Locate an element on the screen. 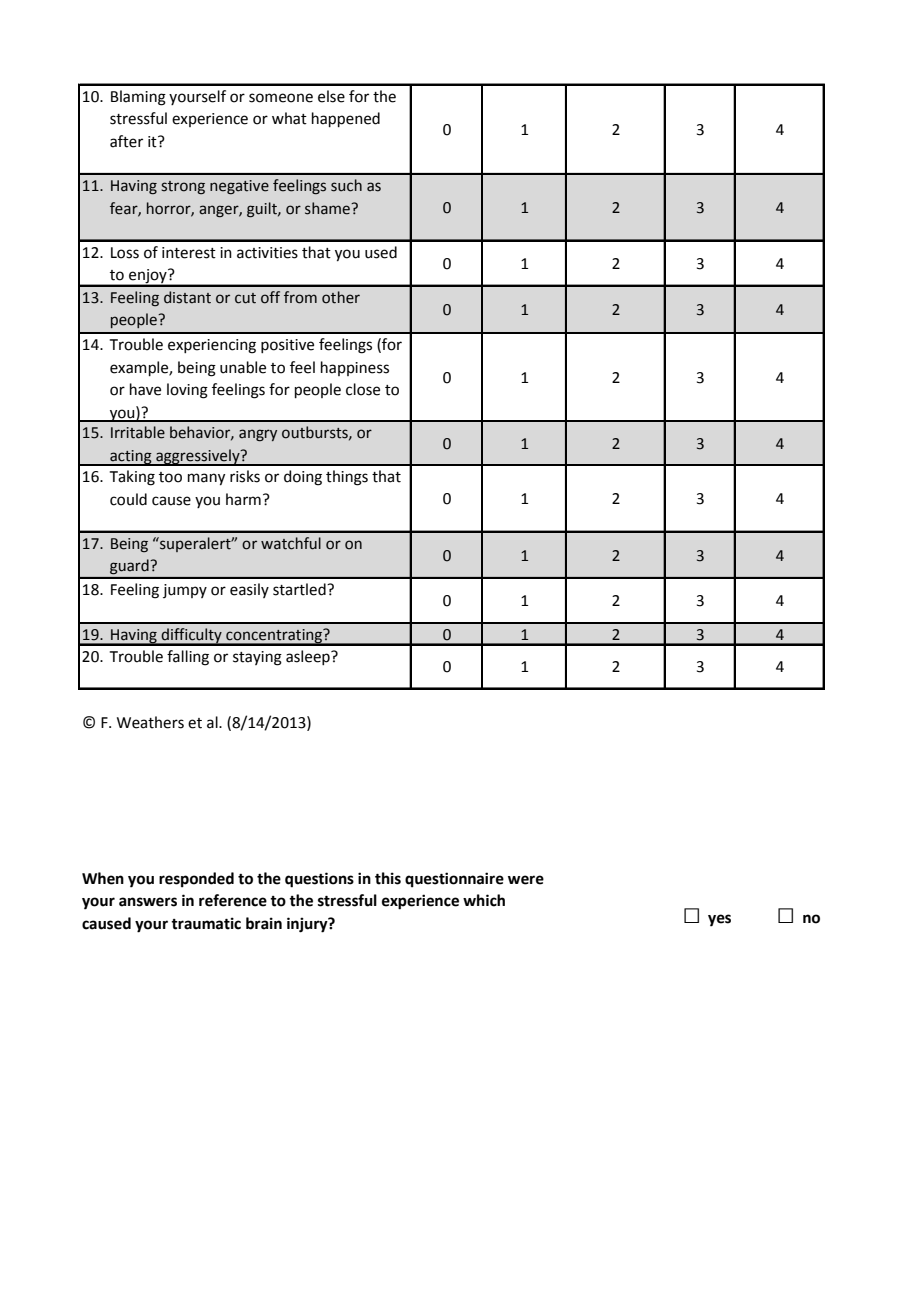  such is located at coordinates (346, 185).
